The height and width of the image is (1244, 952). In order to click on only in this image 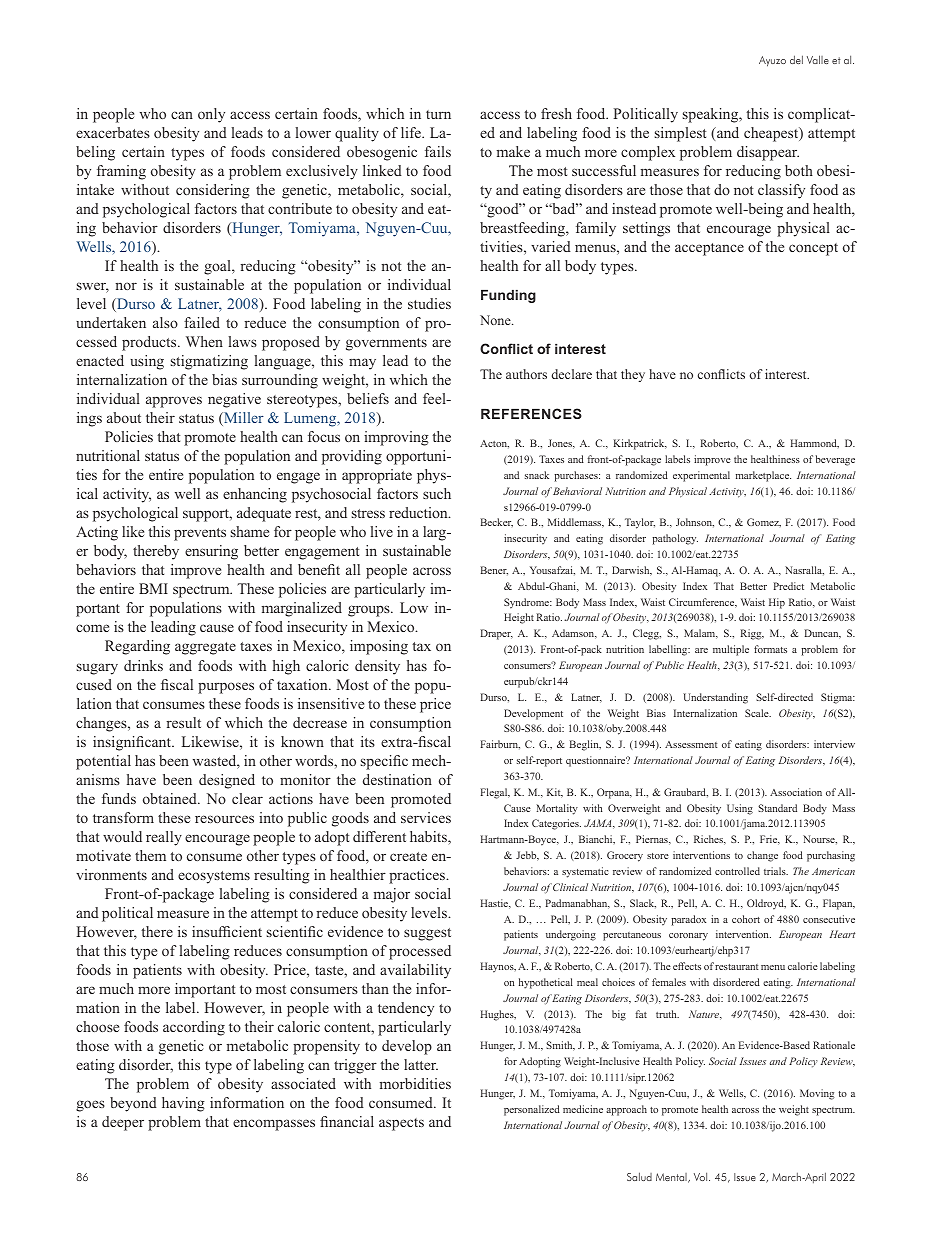, I will do `click(211, 115)`.
